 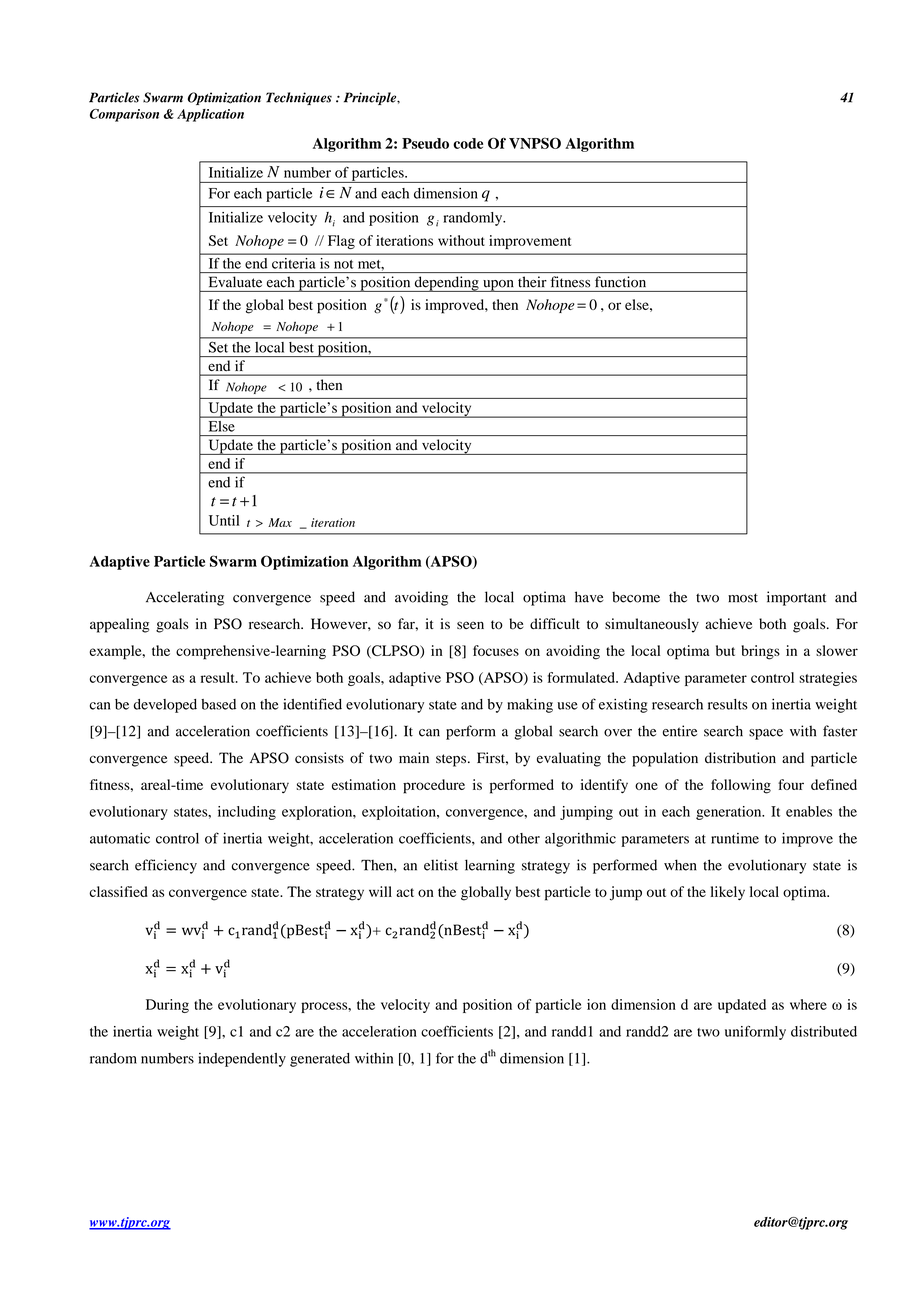 I want to click on generation, so click(x=730, y=813).
